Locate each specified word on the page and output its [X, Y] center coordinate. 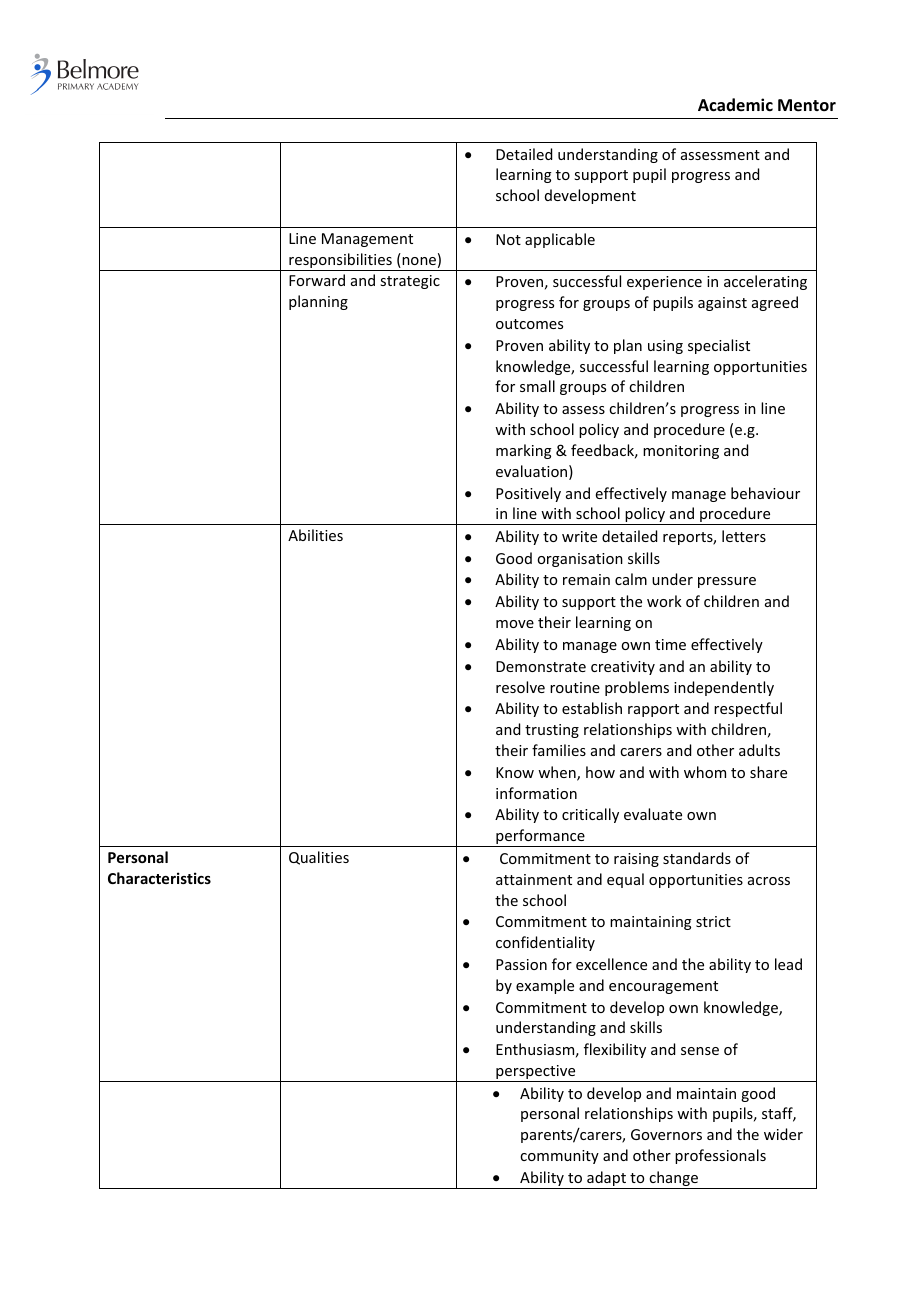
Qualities [319, 858]
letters [744, 536]
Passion [521, 964]
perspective [536, 1073]
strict [713, 921]
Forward [317, 280]
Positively [528, 494]
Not [508, 239]
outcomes [529, 324]
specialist [719, 346]
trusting [552, 731]
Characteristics [159, 878]
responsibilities [340, 262]
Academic [735, 104]
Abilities [315, 535]
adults [759, 750]
